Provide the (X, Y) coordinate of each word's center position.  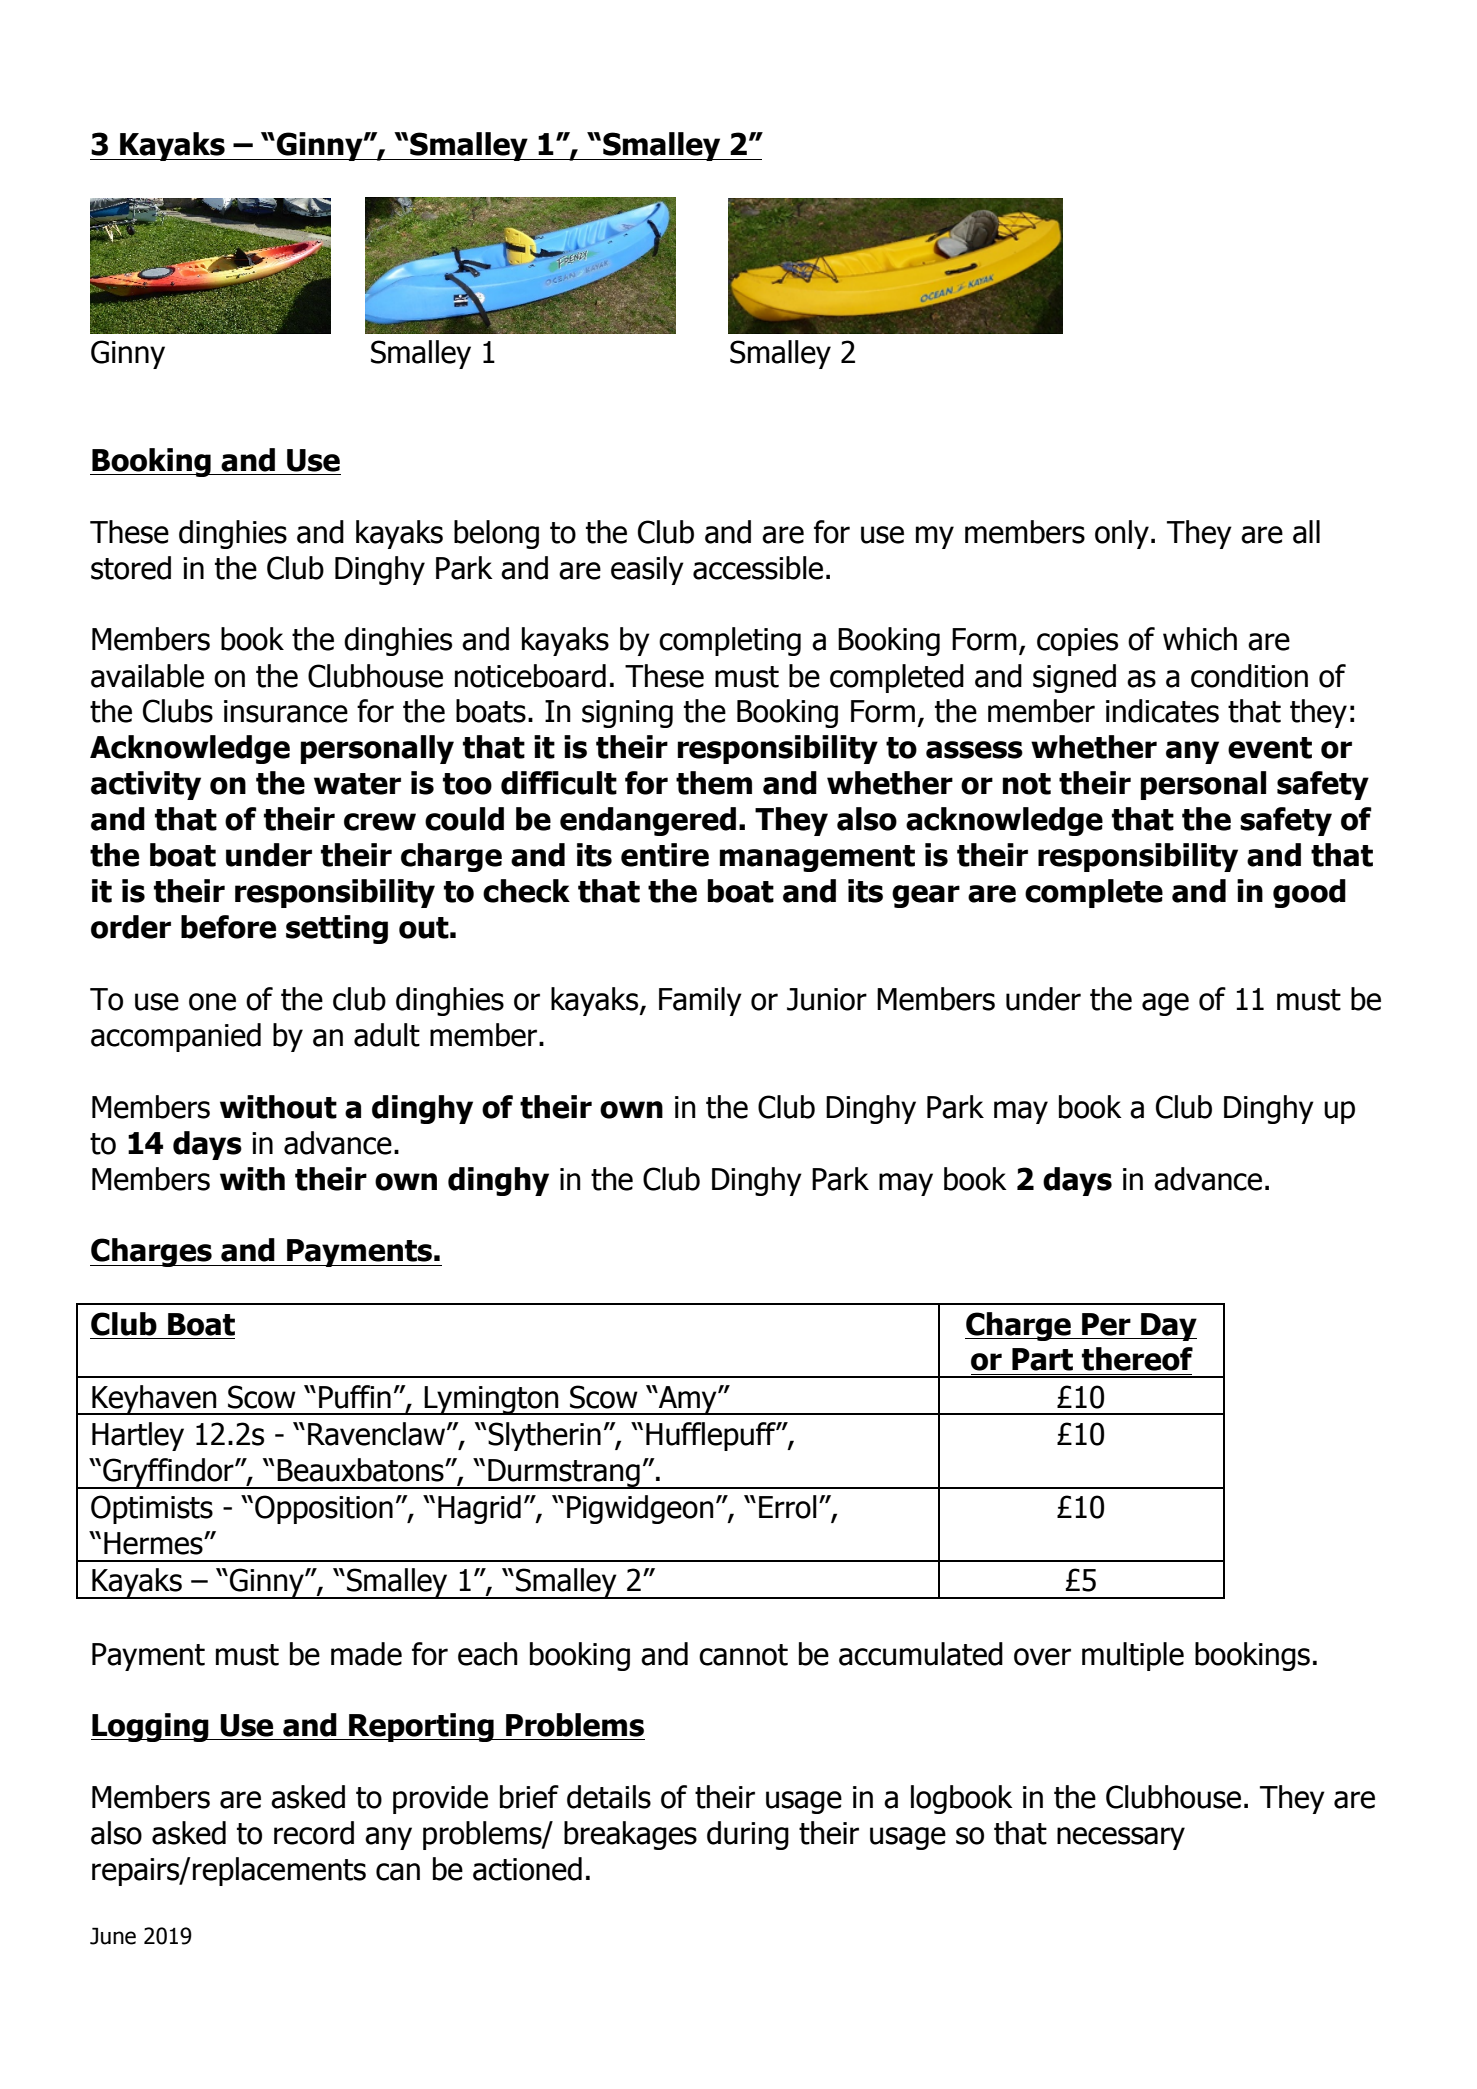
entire (665, 855)
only (1122, 534)
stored (131, 568)
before (228, 927)
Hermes (154, 1543)
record (314, 1833)
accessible (758, 568)
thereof (1137, 1359)
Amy (688, 1400)
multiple (1133, 1656)
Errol (788, 1507)
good (1309, 893)
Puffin (355, 1397)
